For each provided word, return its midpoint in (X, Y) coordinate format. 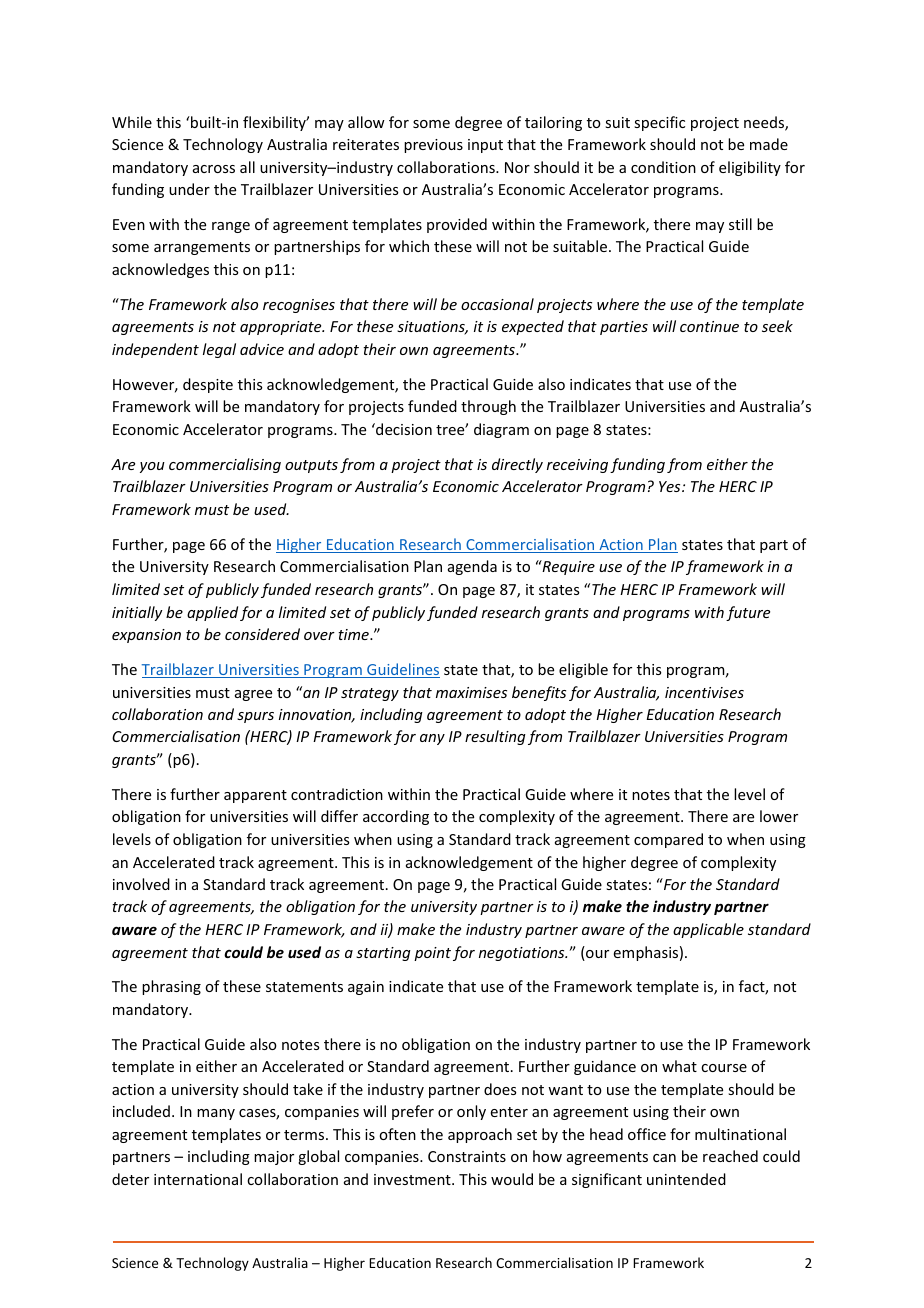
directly (517, 465)
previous (433, 146)
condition (663, 167)
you (152, 467)
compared (668, 840)
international (198, 1179)
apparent (255, 796)
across (214, 169)
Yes (671, 486)
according (396, 817)
